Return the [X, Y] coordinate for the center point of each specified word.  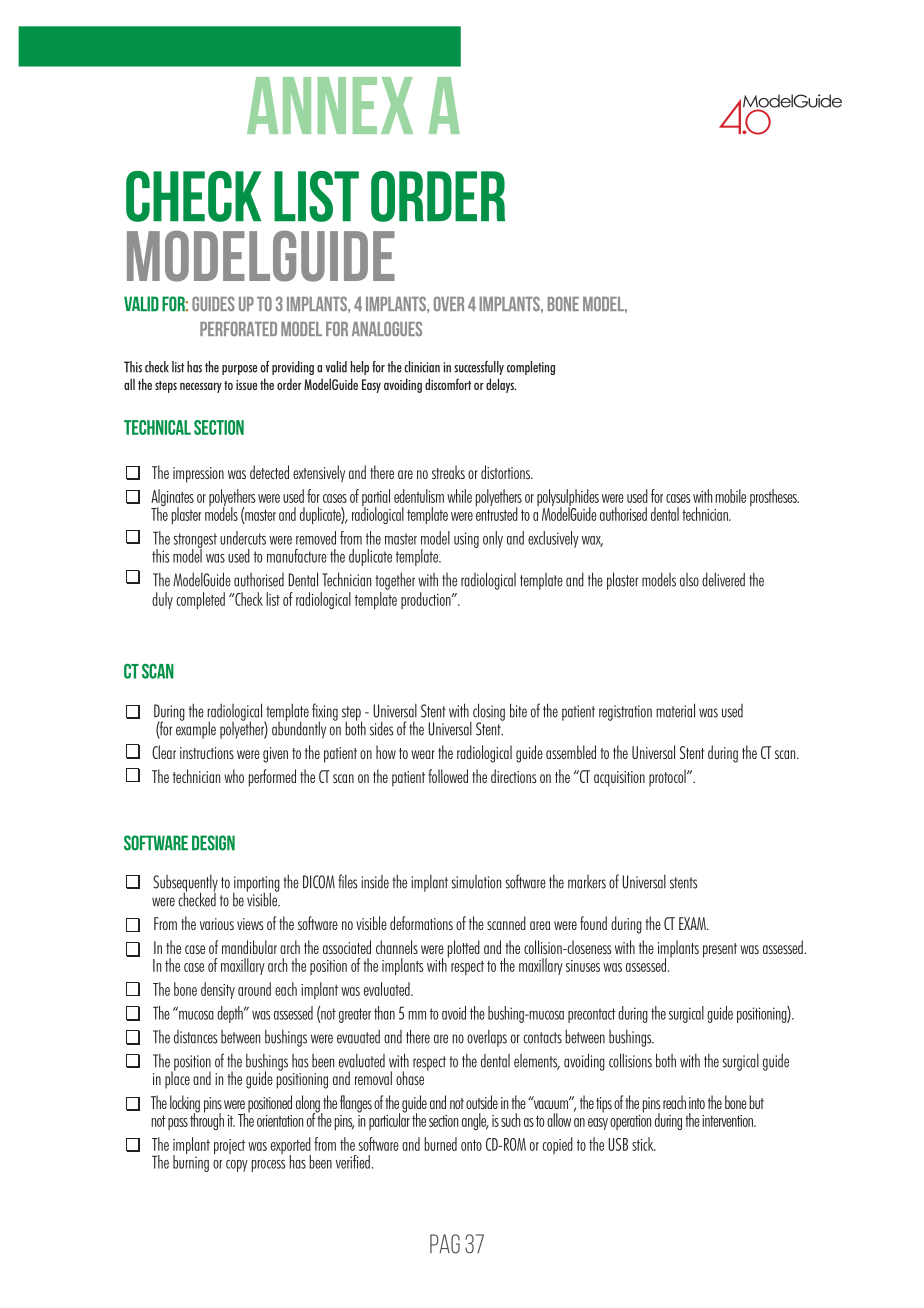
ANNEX [330, 105]
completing [531, 368]
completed [200, 600]
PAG [445, 1244]
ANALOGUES [387, 328]
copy [237, 1166]
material [675, 710]
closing [488, 713]
